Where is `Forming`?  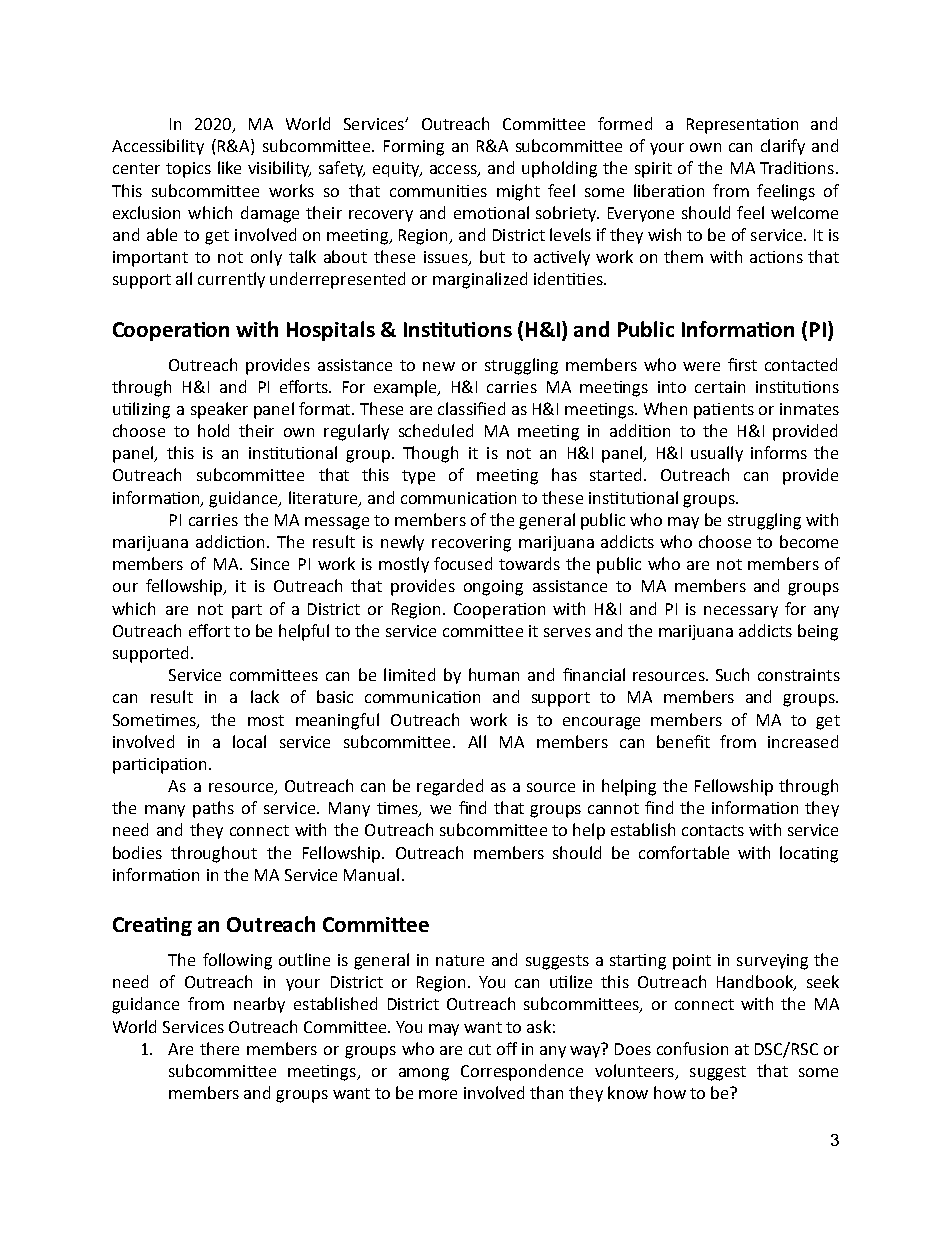 Forming is located at coordinates (414, 148).
